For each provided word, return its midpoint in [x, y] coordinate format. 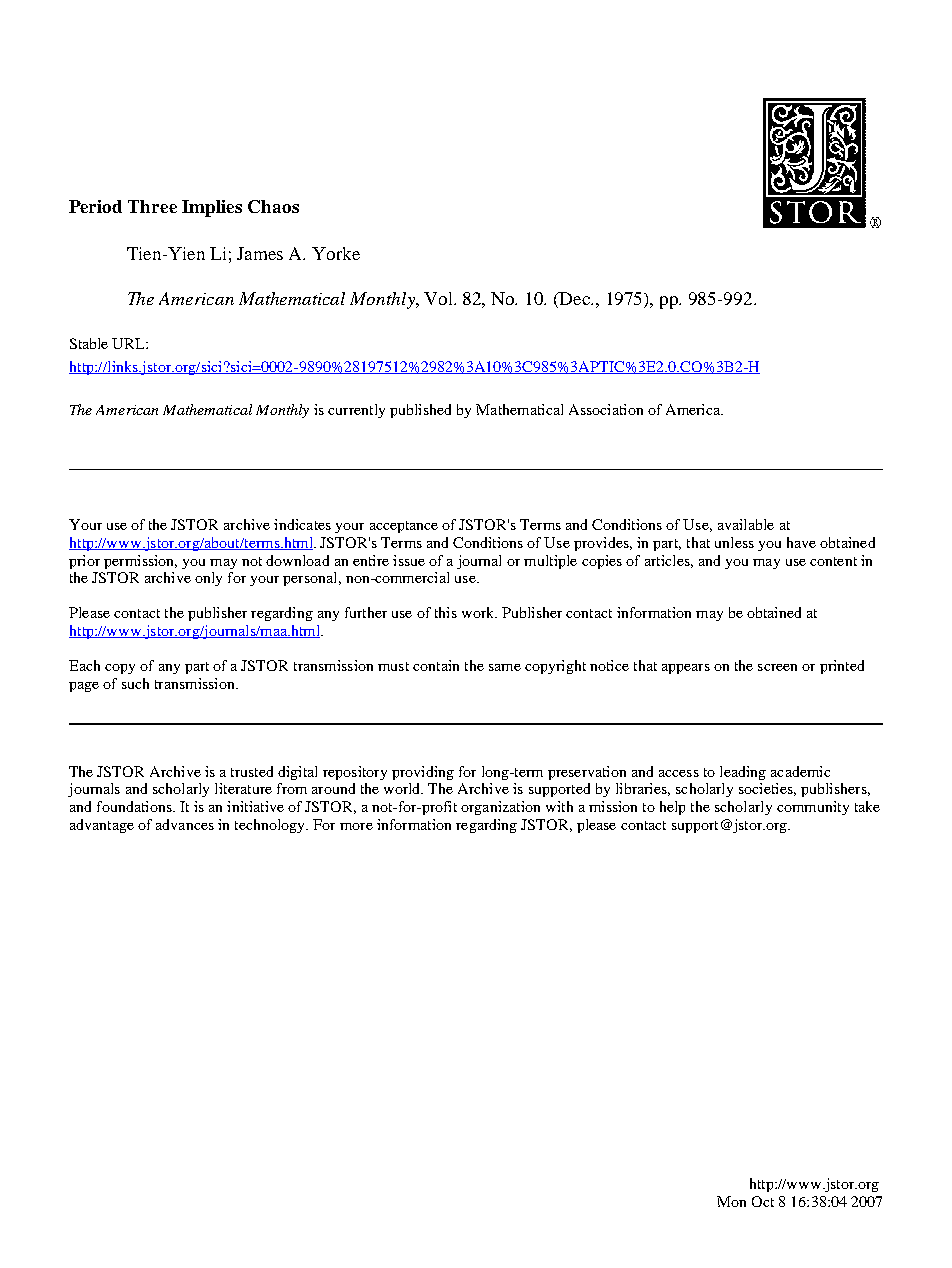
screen [777, 667]
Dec [575, 298]
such [135, 683]
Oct [763, 1201]
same [505, 667]
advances [185, 824]
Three [152, 206]
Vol [440, 298]
